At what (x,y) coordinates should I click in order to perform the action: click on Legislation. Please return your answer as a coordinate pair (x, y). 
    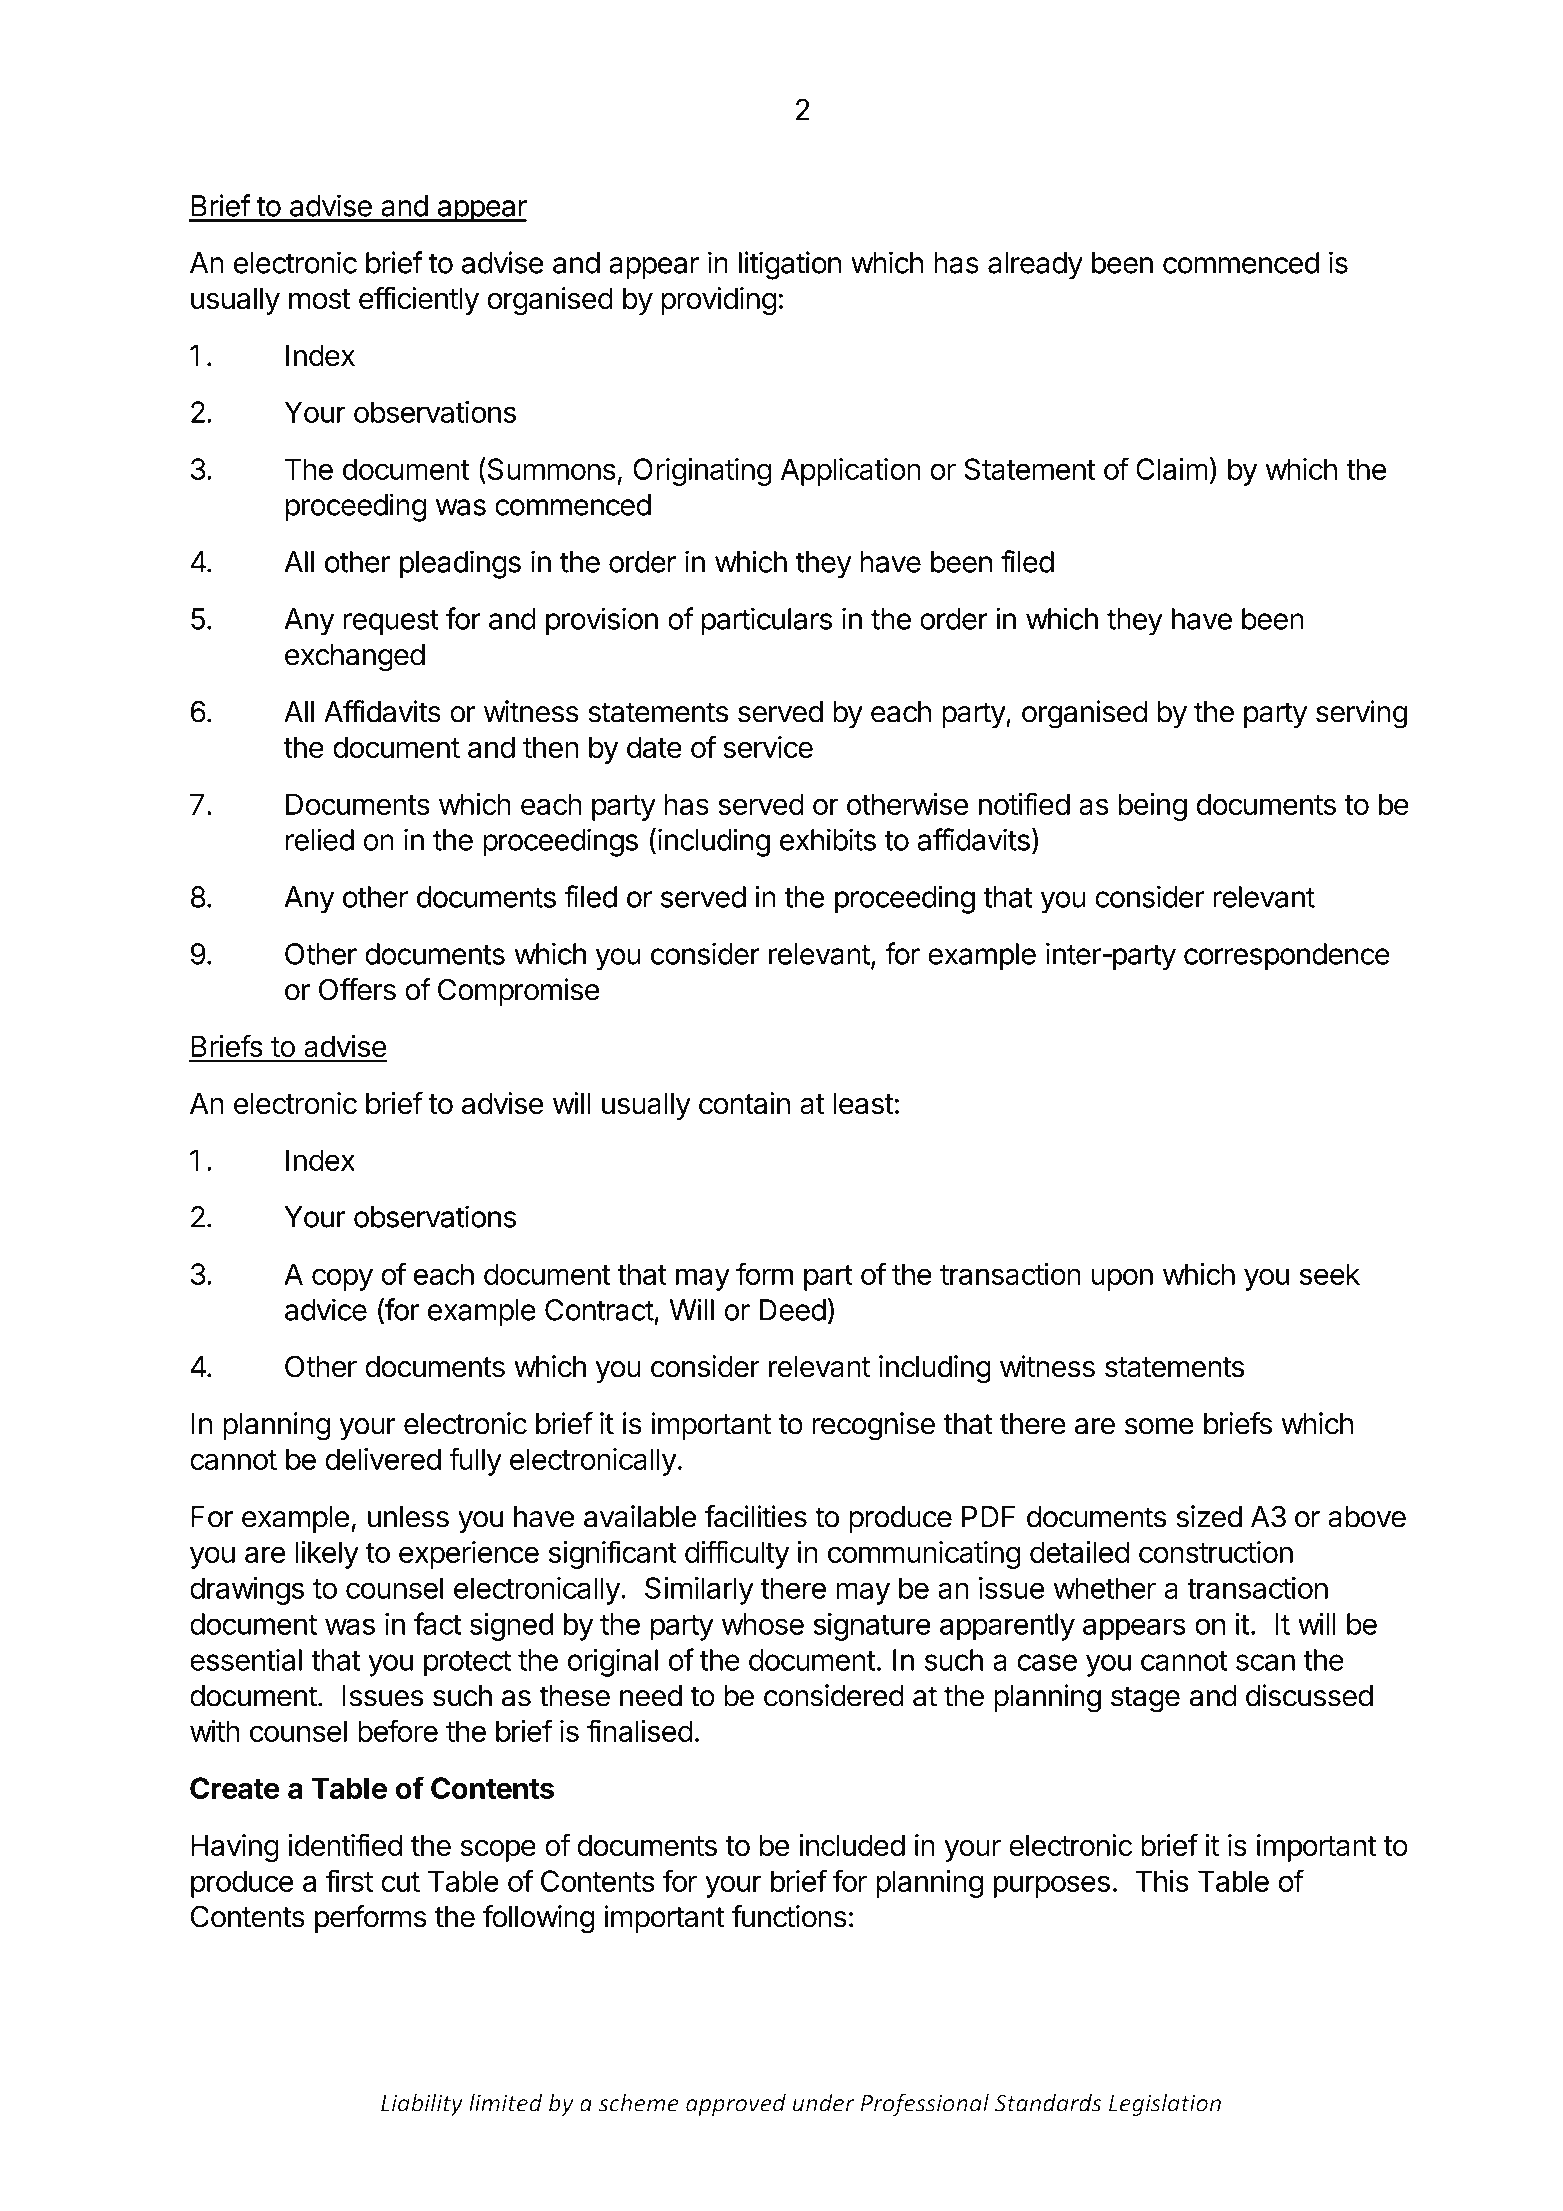
    Looking at the image, I should click on (1165, 2104).
